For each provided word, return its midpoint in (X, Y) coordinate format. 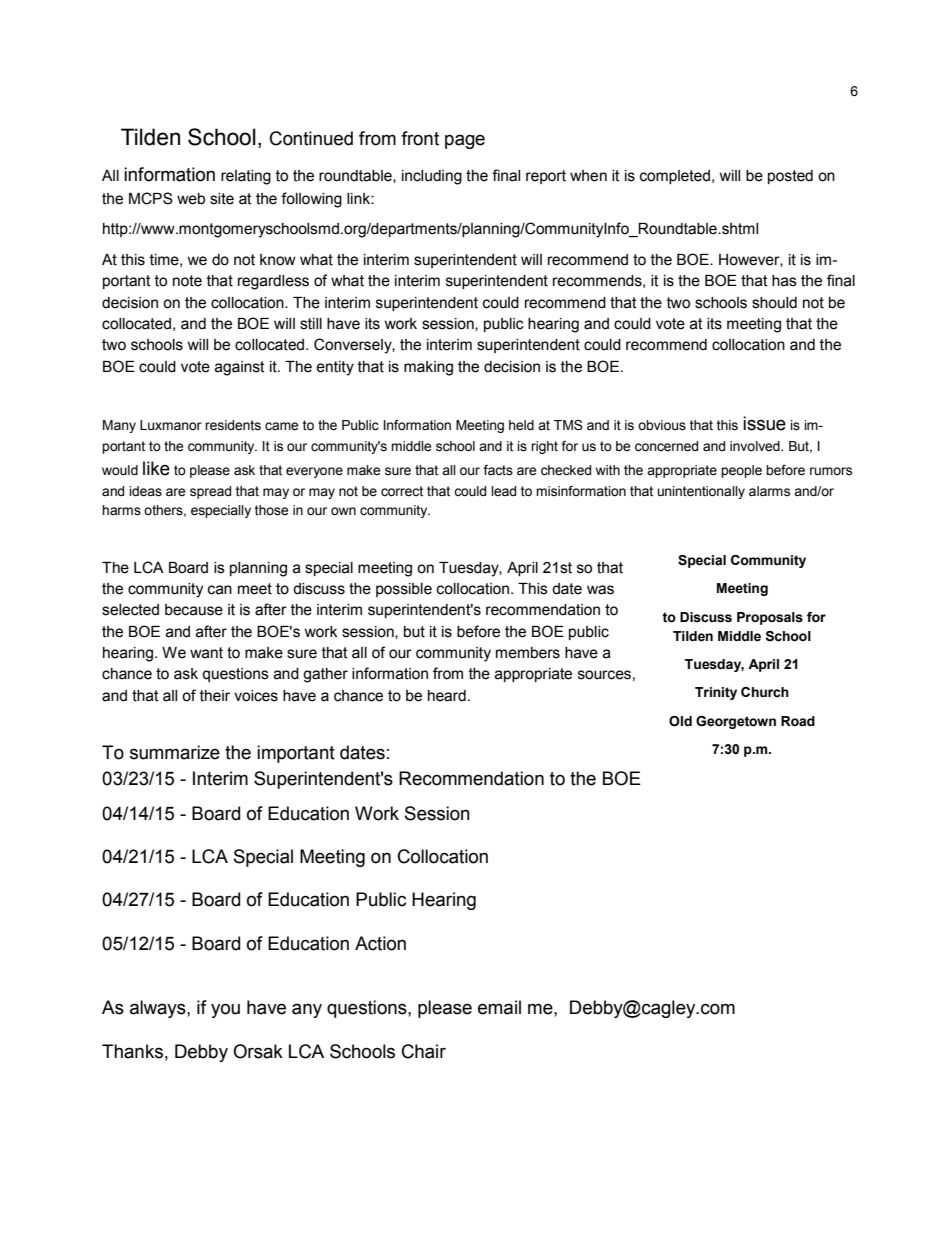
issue (764, 423)
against (240, 368)
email (499, 1007)
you (225, 1010)
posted (790, 177)
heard (447, 696)
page (465, 141)
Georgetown (736, 722)
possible (404, 590)
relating (246, 177)
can (220, 590)
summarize (175, 752)
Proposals (770, 618)
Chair (424, 1051)
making (428, 368)
